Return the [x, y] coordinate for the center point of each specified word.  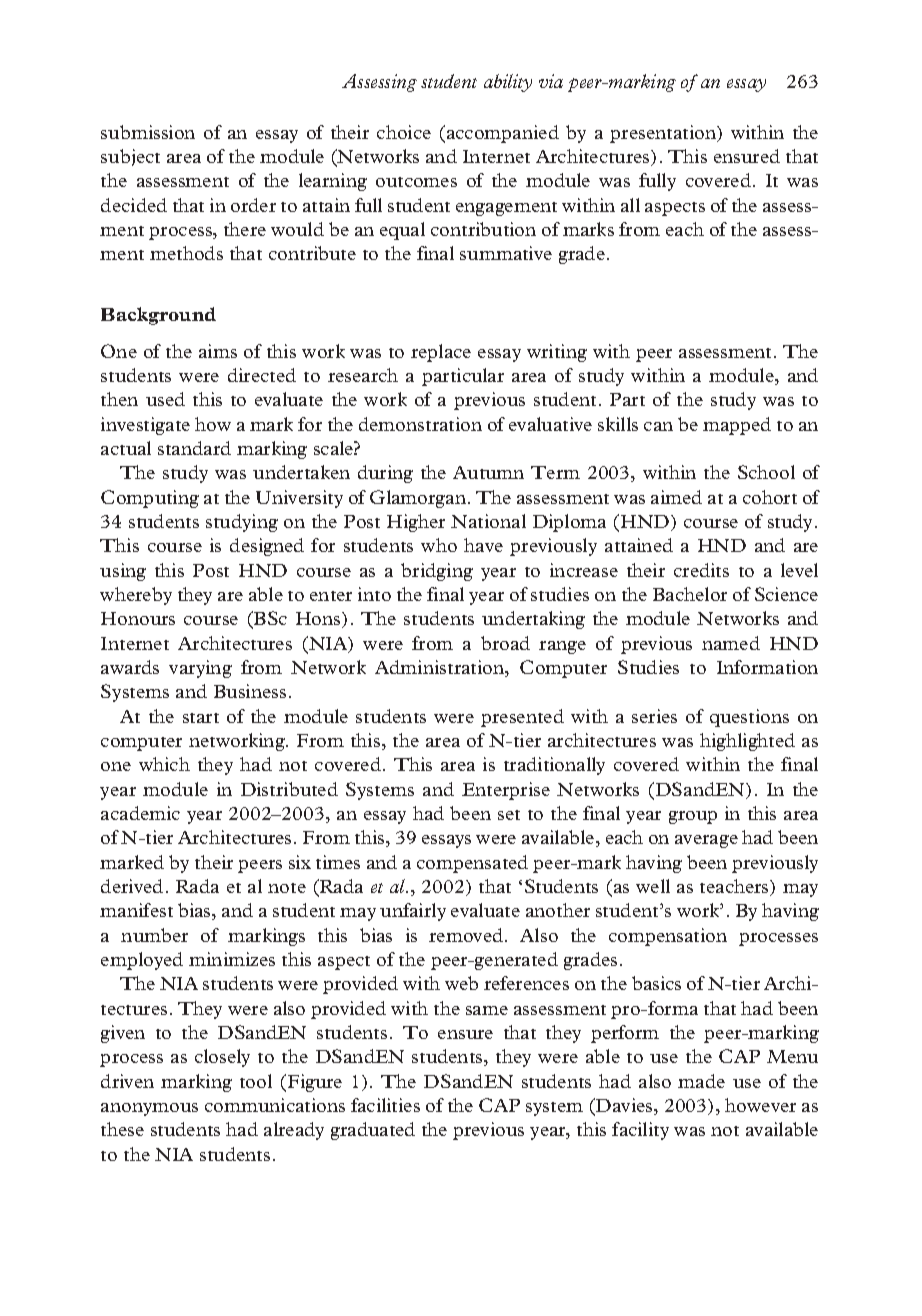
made [701, 1081]
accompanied [503, 134]
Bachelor [690, 594]
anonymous [149, 1109]
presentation [664, 134]
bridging [437, 572]
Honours [138, 618]
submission [148, 132]
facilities [385, 1105]
